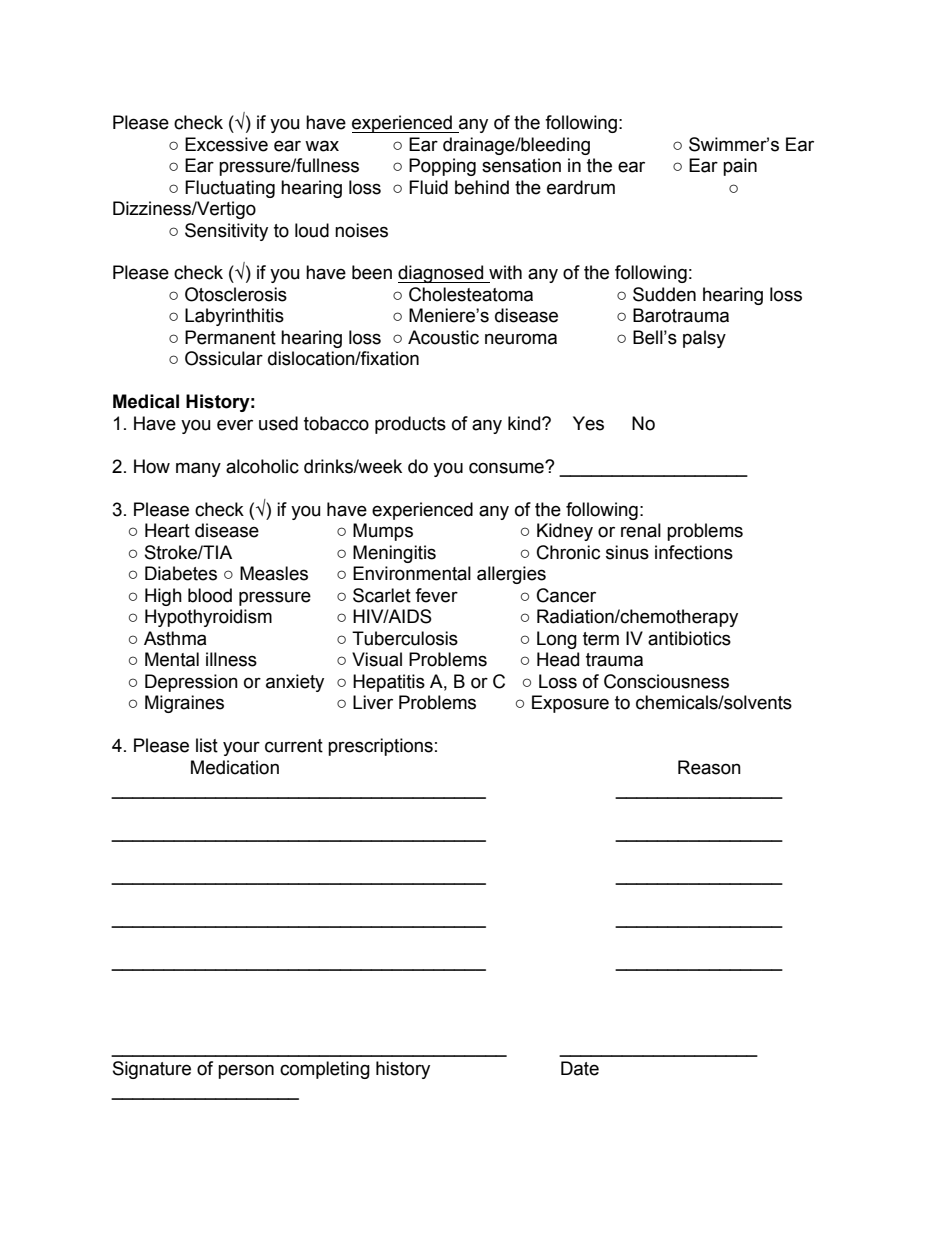  I want to click on pain, so click(740, 167).
